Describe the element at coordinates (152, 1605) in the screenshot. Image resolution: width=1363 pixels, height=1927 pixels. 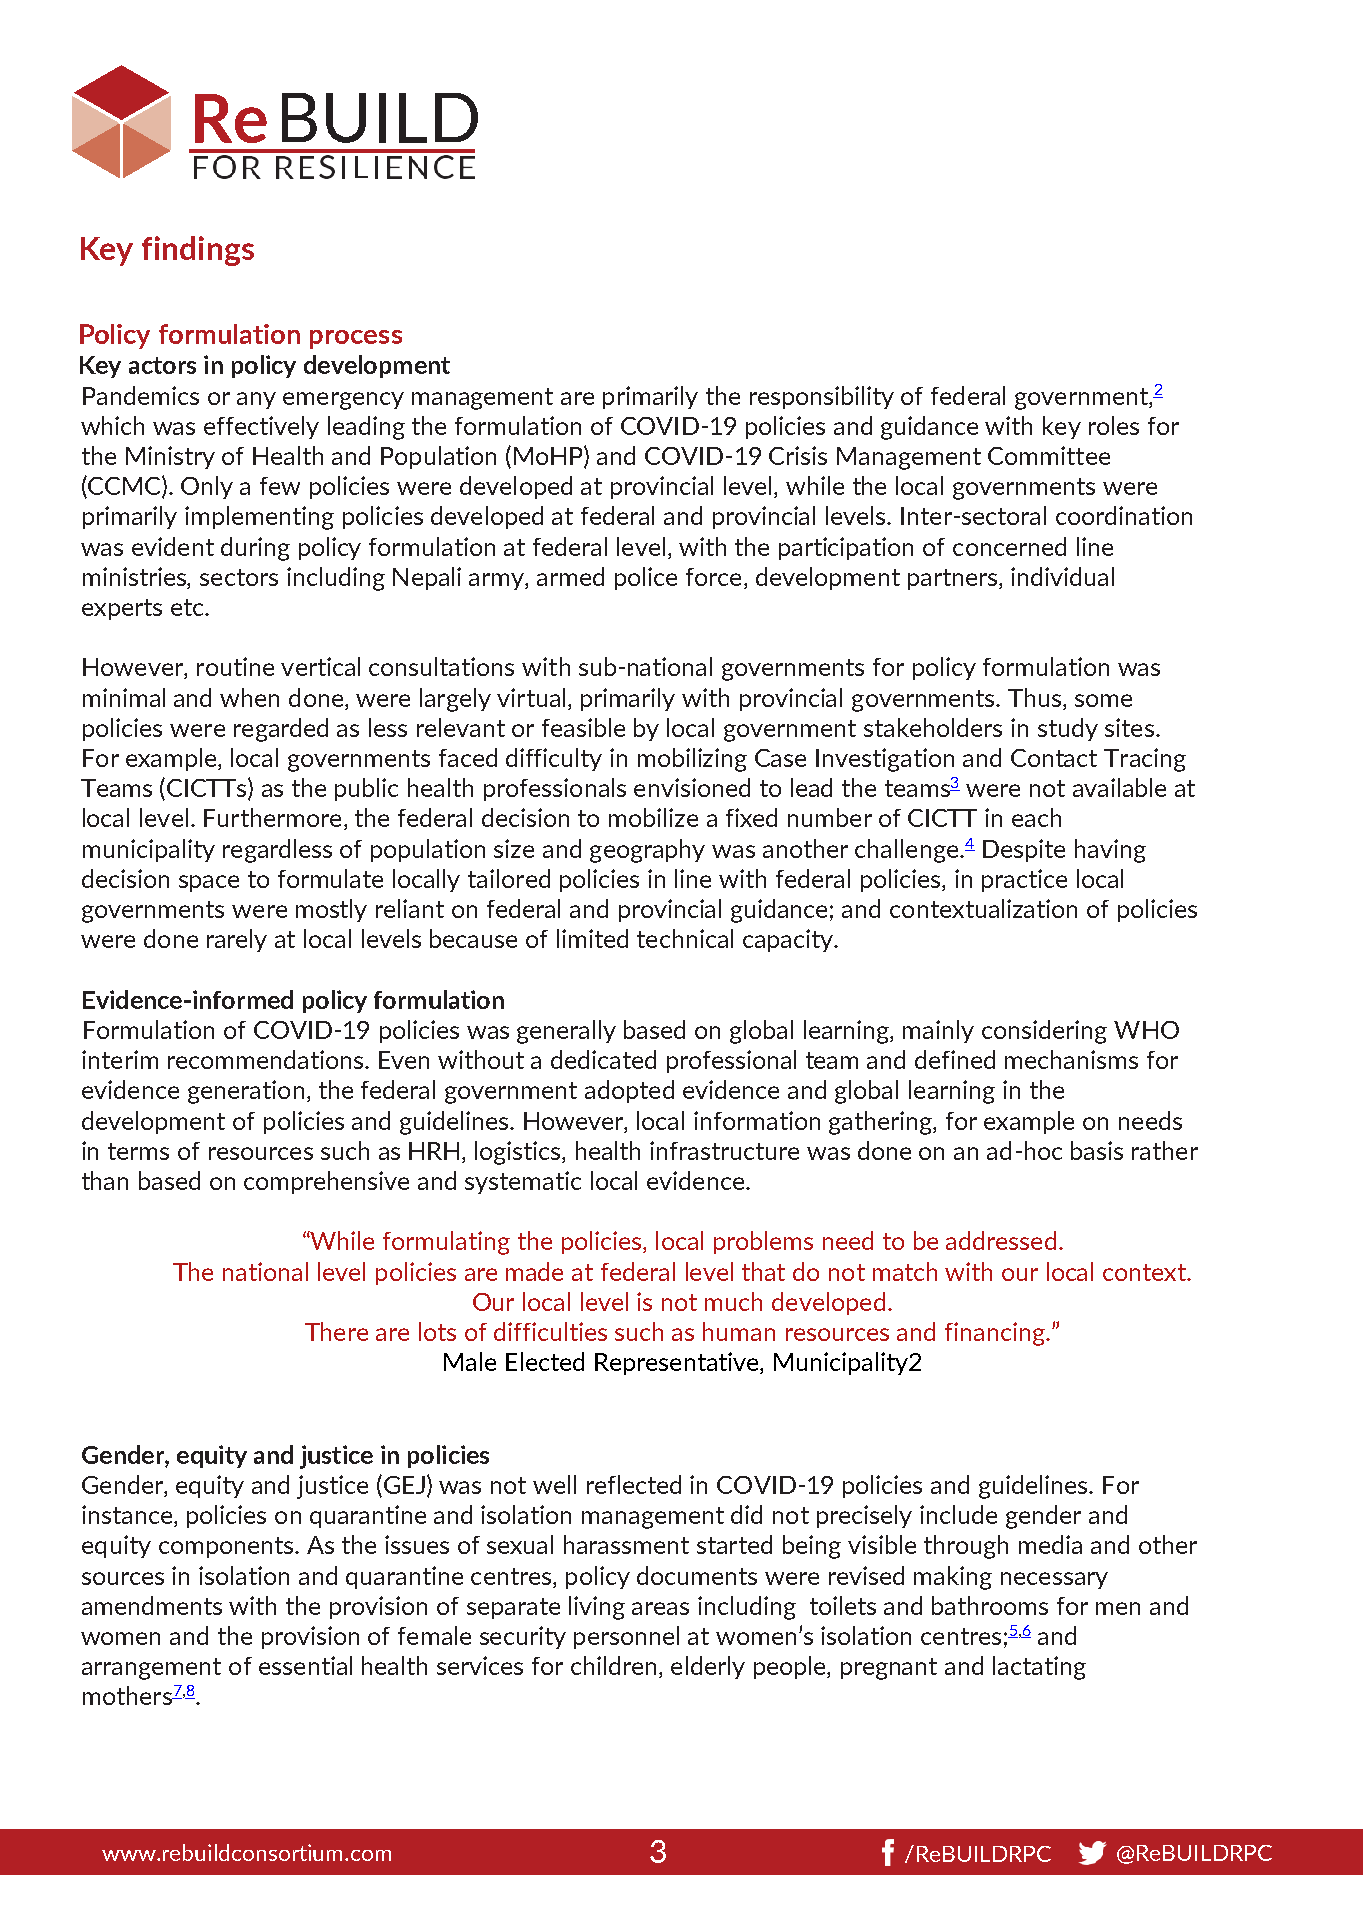
I see `amendments` at that location.
